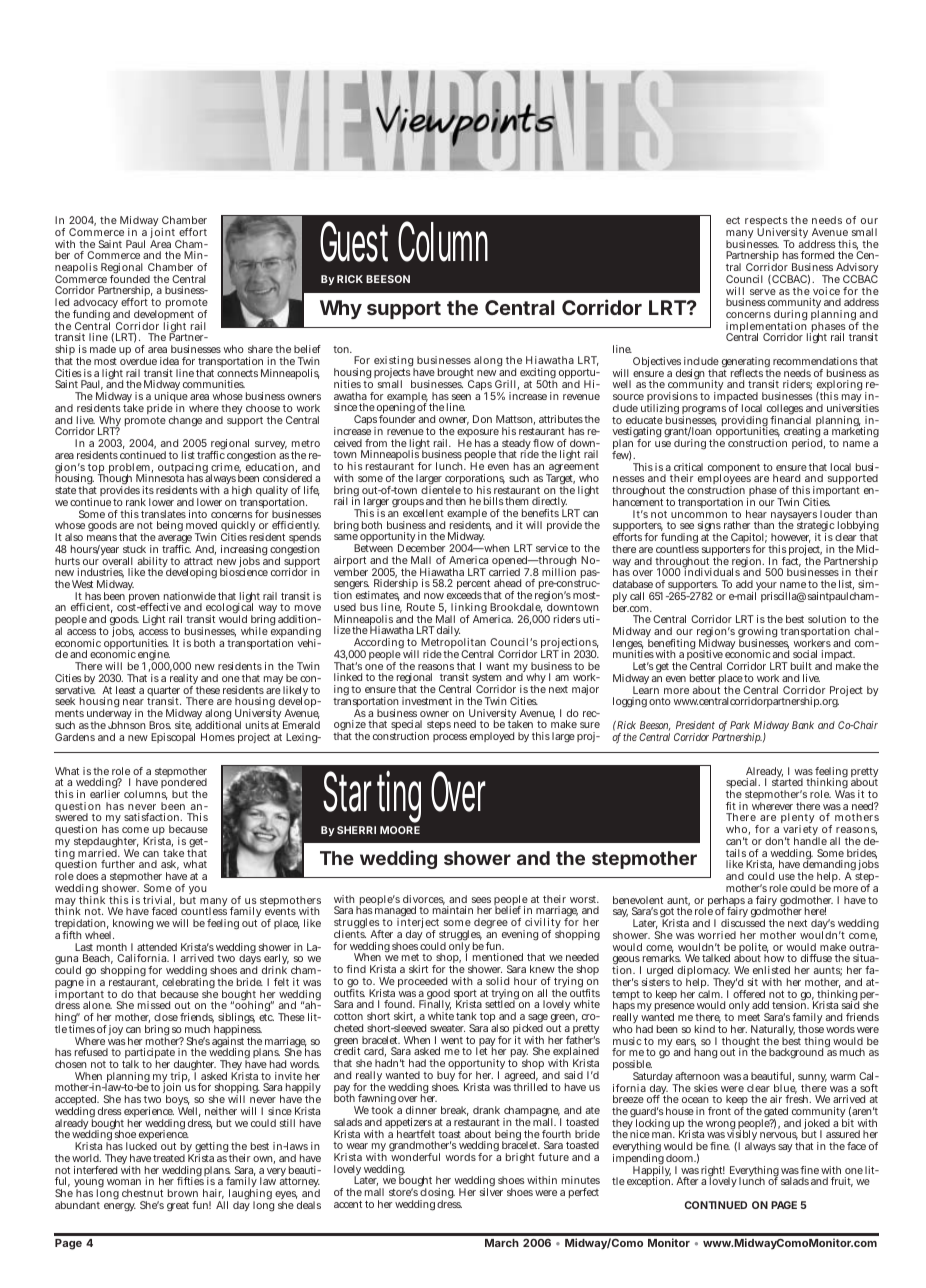  What do you see at coordinates (103, 349) in the image?
I see `made` at bounding box center [103, 349].
